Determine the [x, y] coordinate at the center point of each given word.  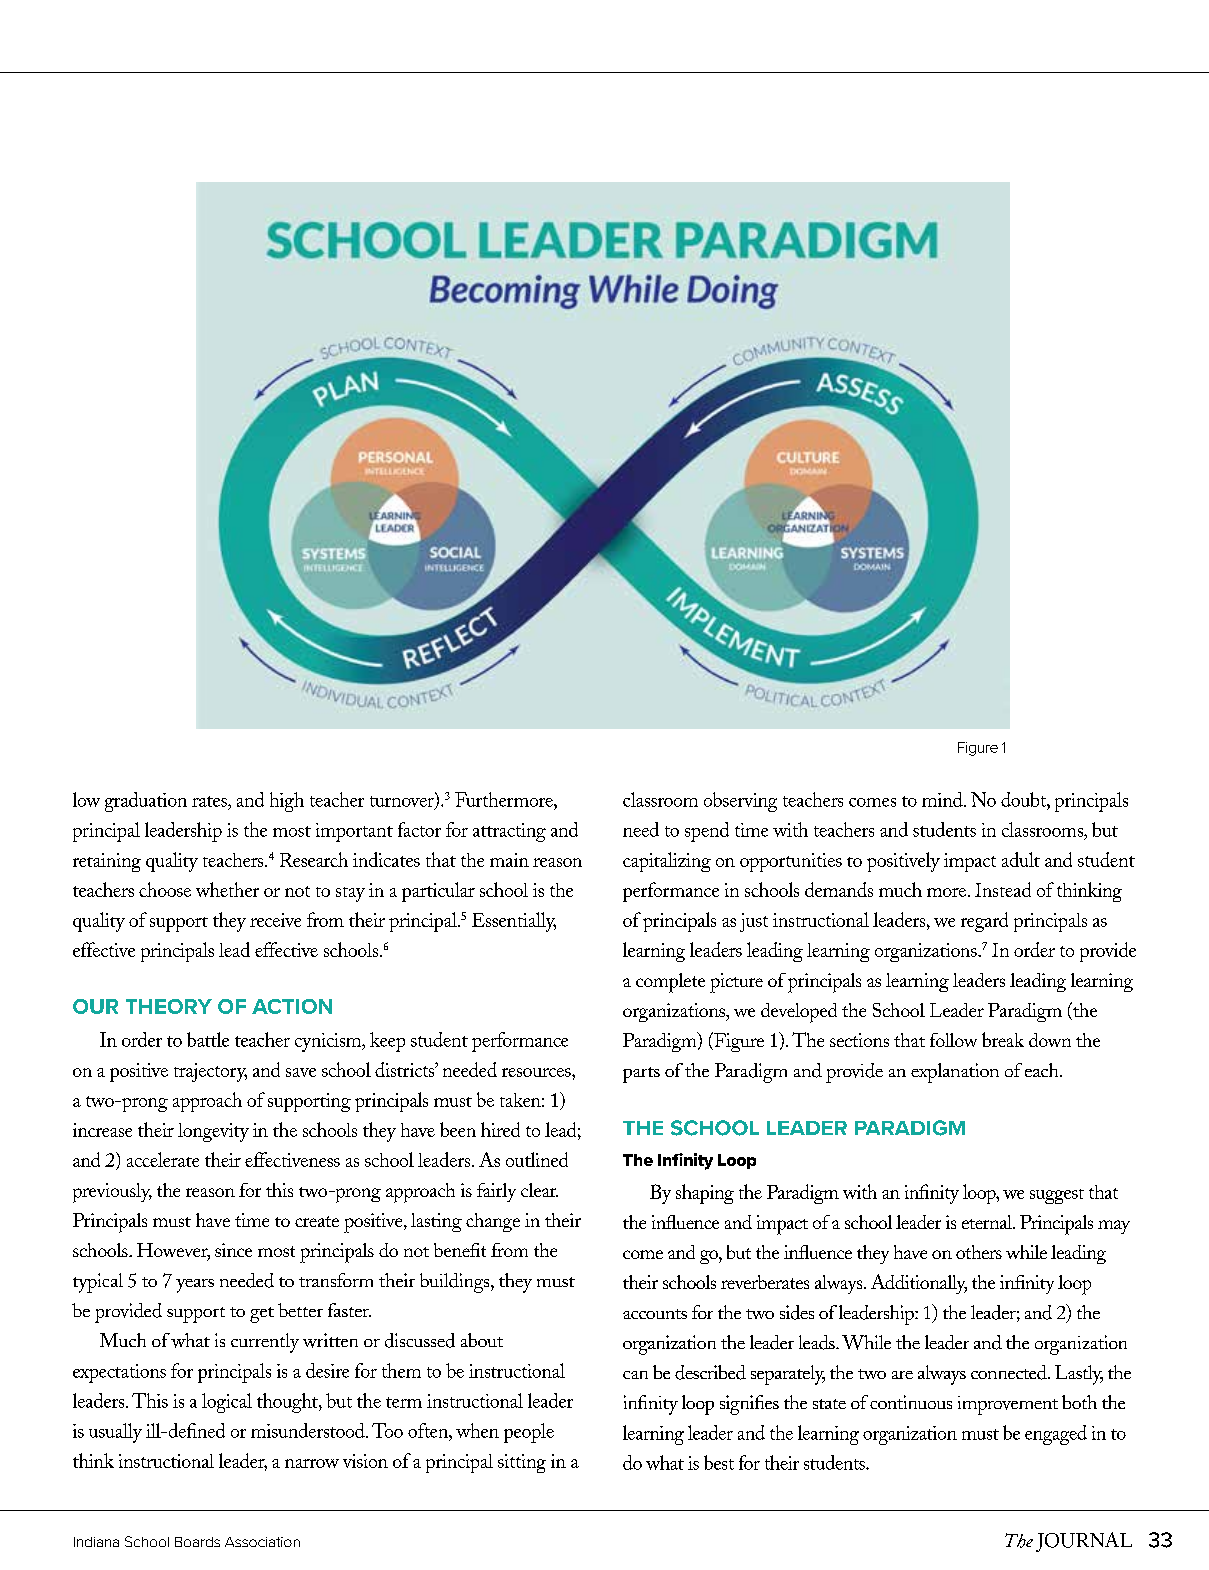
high [287, 802]
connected [1010, 1372]
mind [943, 799]
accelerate [163, 1159]
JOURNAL [1084, 1542]
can [635, 1375]
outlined [537, 1159]
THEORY [169, 1006]
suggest [1057, 1196]
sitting [522, 1463]
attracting [509, 832]
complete [670, 983]
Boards [197, 1542]
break [1003, 1039]
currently [265, 1343]
